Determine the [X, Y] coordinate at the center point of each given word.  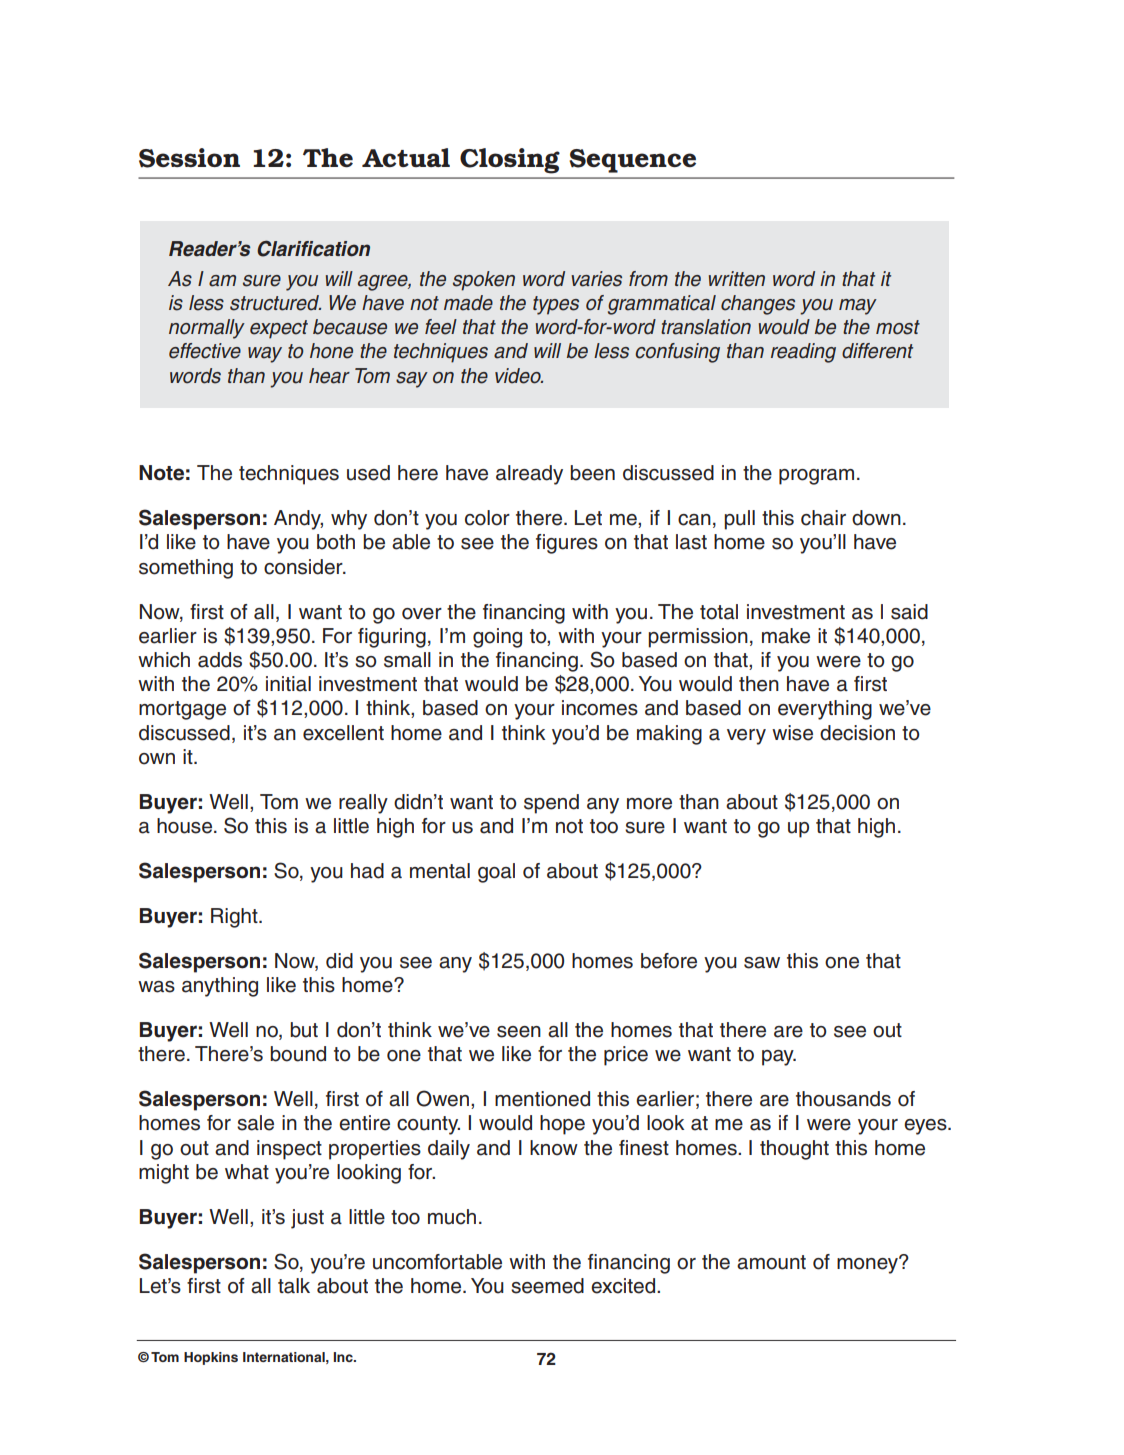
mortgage [182, 710]
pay [779, 1058]
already [529, 475]
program [816, 477]
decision [857, 733]
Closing [510, 161]
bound [298, 1054]
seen [519, 1032]
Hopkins [211, 1358]
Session [189, 158]
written [737, 279]
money [868, 1265]
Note [161, 473]
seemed [547, 1286]
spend [551, 804]
